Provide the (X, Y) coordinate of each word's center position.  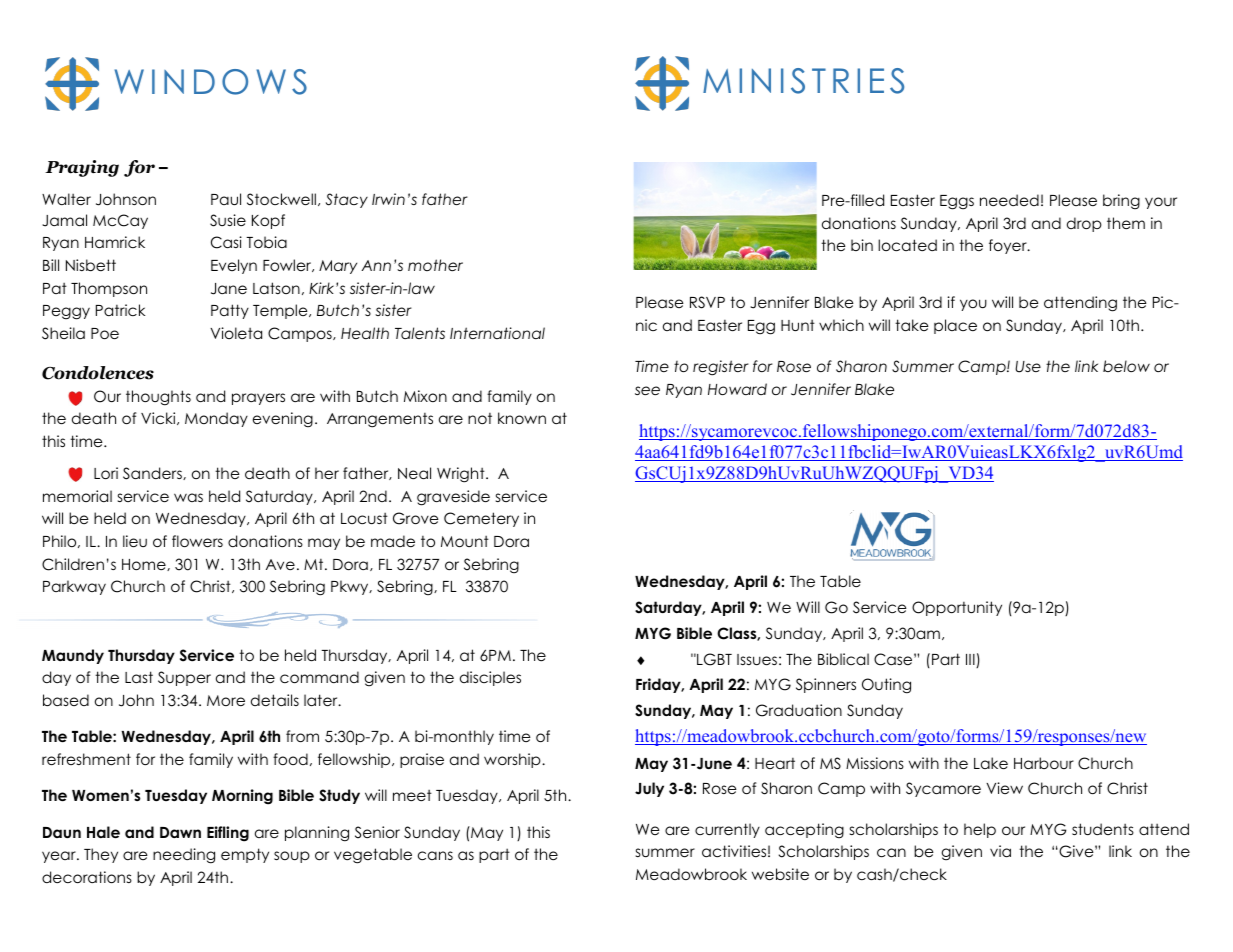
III (970, 659)
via (1000, 851)
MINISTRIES (803, 81)
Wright (462, 475)
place (955, 326)
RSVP (707, 302)
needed (1009, 200)
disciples (490, 678)
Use (1028, 367)
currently (727, 830)
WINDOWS (210, 82)
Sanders (153, 473)
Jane (229, 289)
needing (184, 856)
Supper (184, 678)
